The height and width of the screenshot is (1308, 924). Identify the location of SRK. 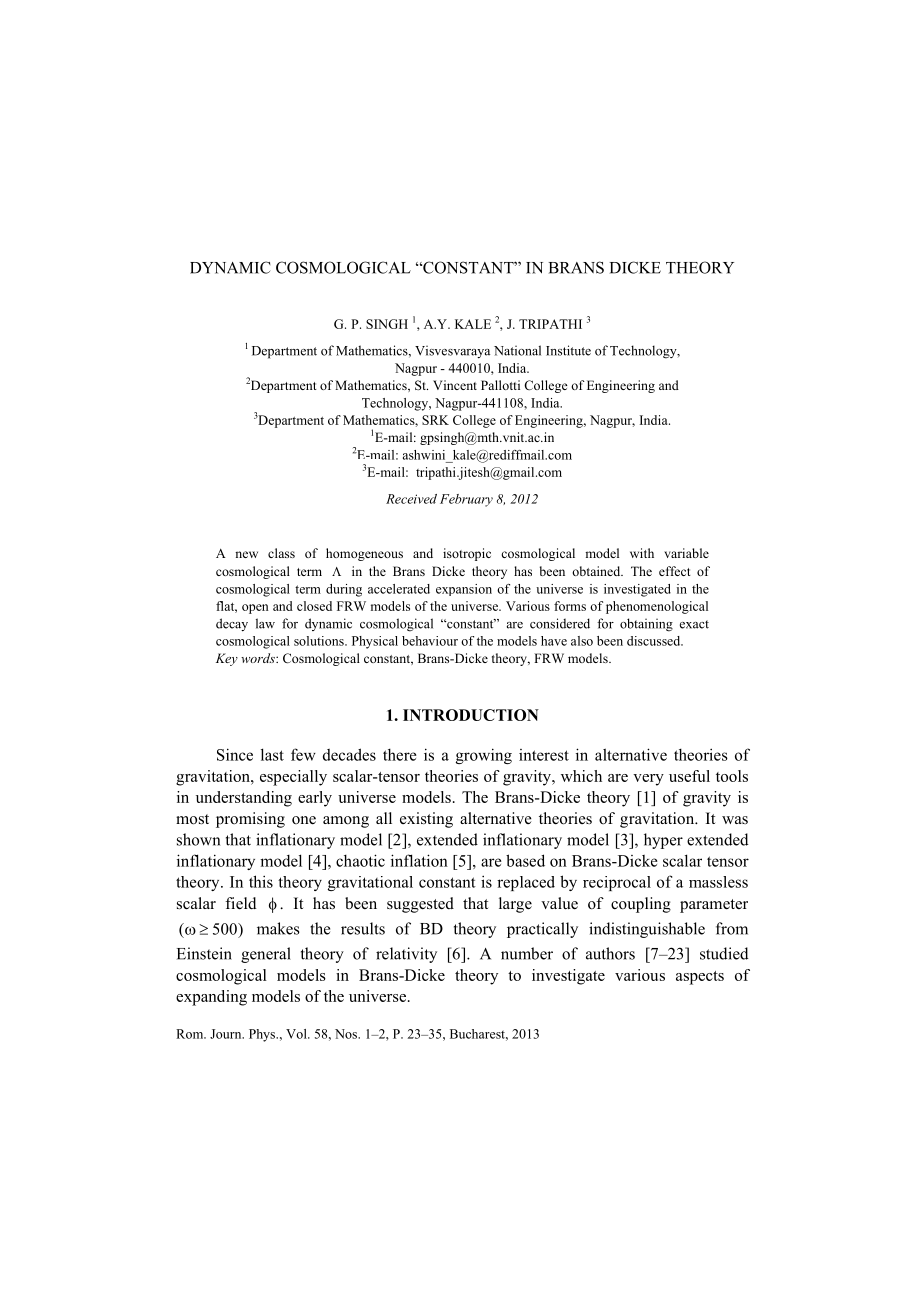
(435, 420).
